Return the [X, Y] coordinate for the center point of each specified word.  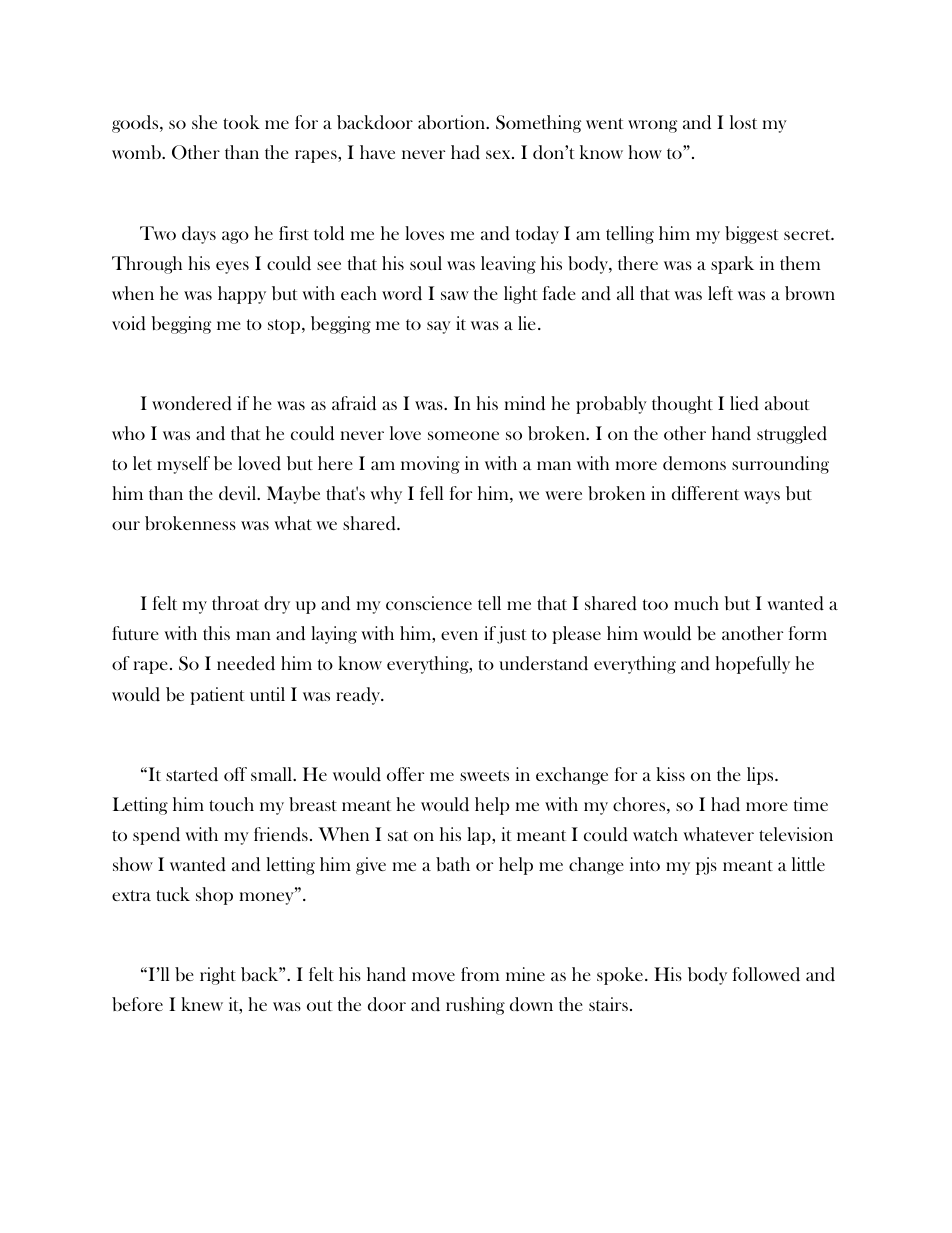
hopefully [752, 665]
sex [499, 154]
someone [463, 435]
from [480, 974]
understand [543, 663]
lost [743, 122]
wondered [192, 403]
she [204, 122]
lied [744, 403]
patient [217, 696]
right [218, 976]
